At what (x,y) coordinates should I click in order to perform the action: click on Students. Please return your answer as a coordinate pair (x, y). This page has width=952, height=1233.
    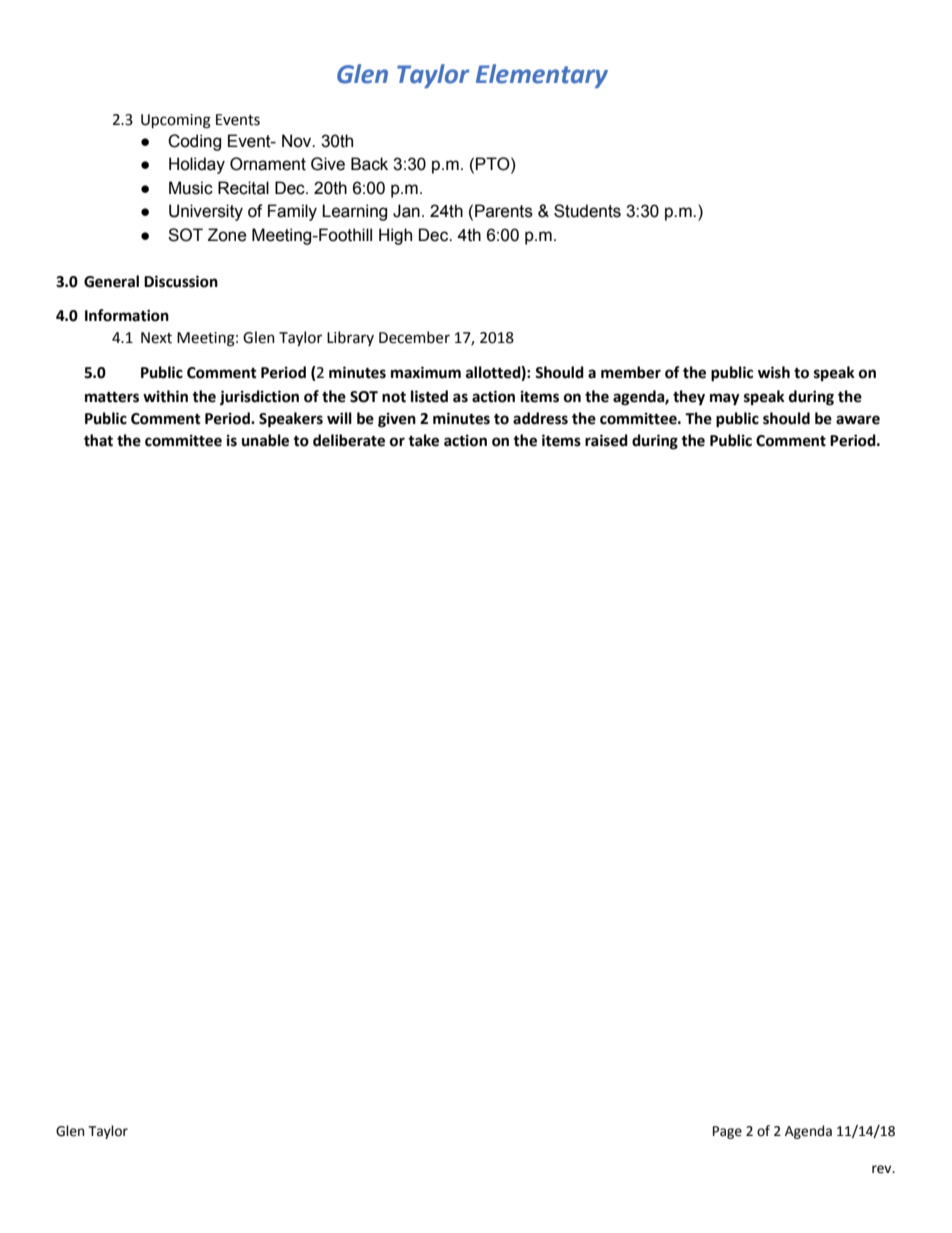
    Looking at the image, I should click on (587, 211).
